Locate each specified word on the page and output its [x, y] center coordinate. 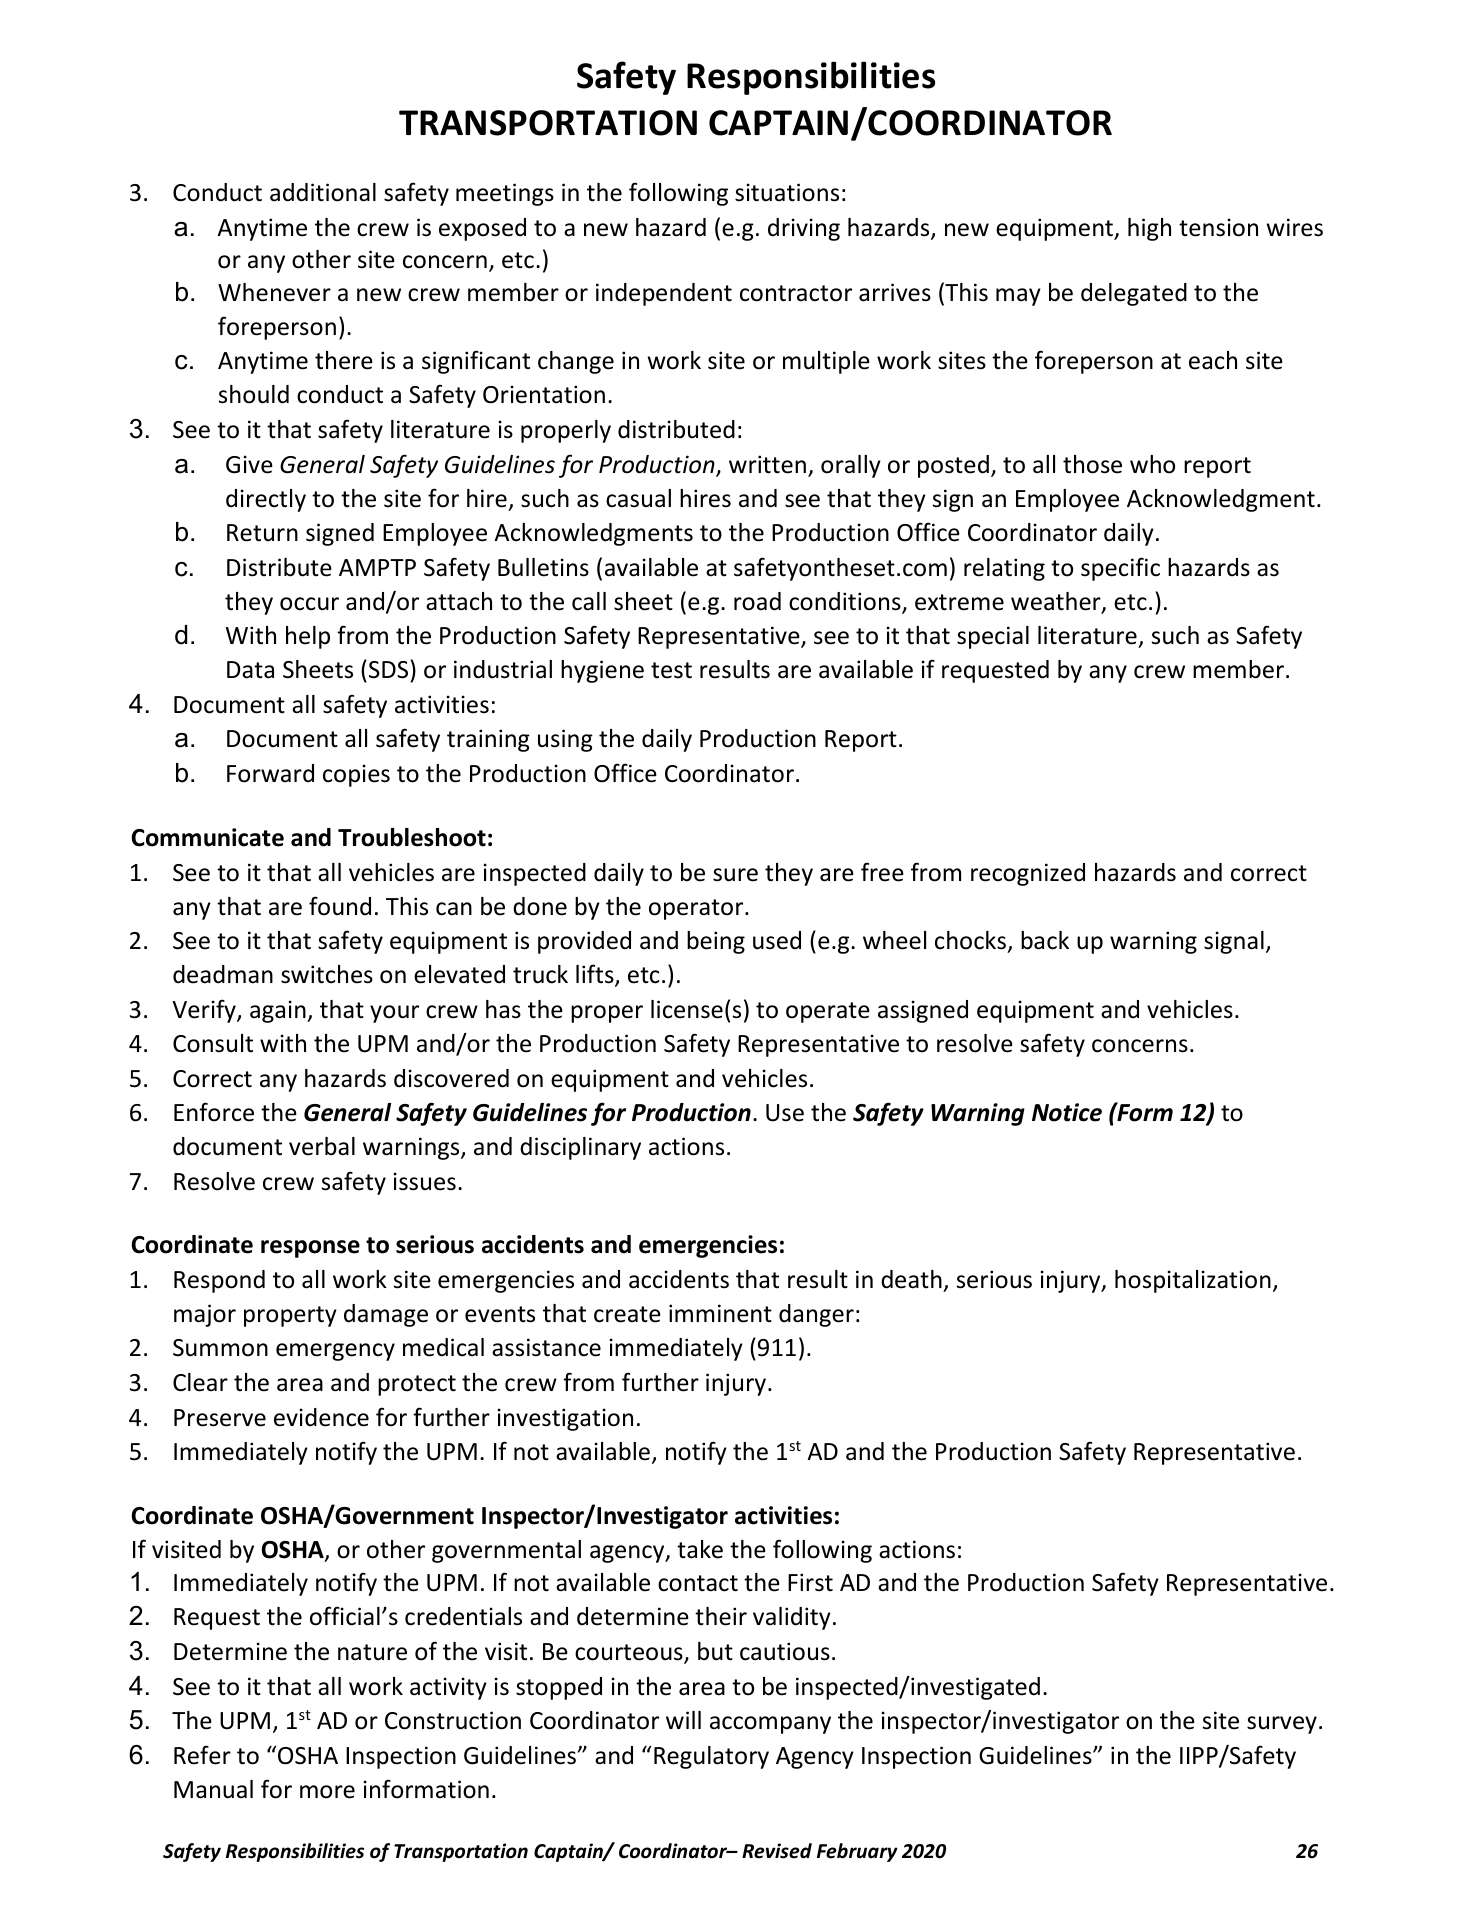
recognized [1028, 874]
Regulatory [711, 1757]
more [327, 1792]
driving [804, 229]
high [1149, 229]
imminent [720, 1313]
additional [323, 192]
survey [1282, 1725]
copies [356, 775]
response [310, 1249]
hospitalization [1193, 1281]
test [671, 670]
